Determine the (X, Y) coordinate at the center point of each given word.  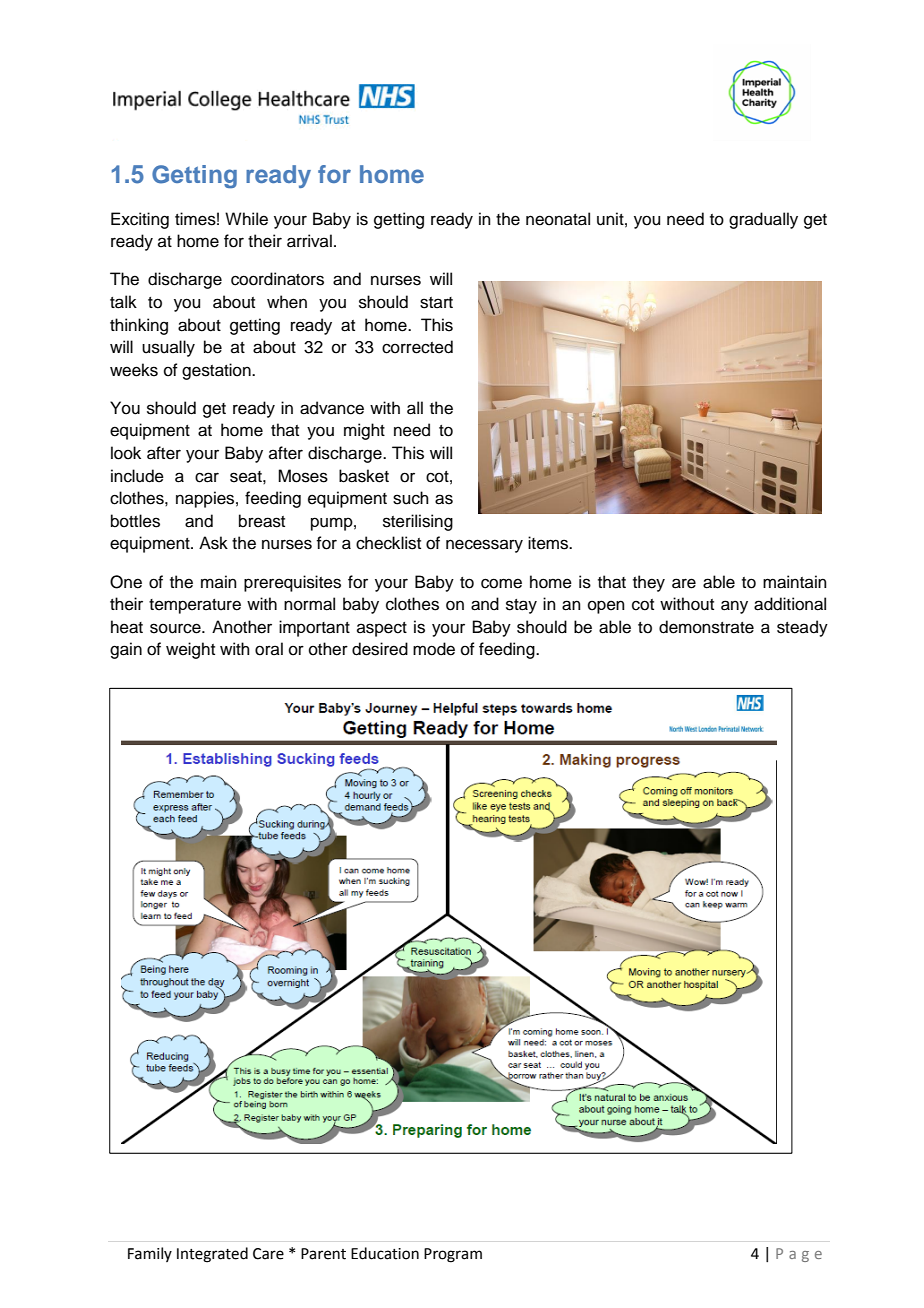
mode (434, 649)
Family (150, 1254)
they (649, 583)
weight (190, 650)
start (436, 303)
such (411, 498)
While (246, 219)
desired (380, 649)
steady (802, 628)
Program (453, 1255)
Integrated (212, 1255)
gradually (763, 220)
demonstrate (706, 627)
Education (385, 1253)
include (137, 476)
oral (269, 649)
